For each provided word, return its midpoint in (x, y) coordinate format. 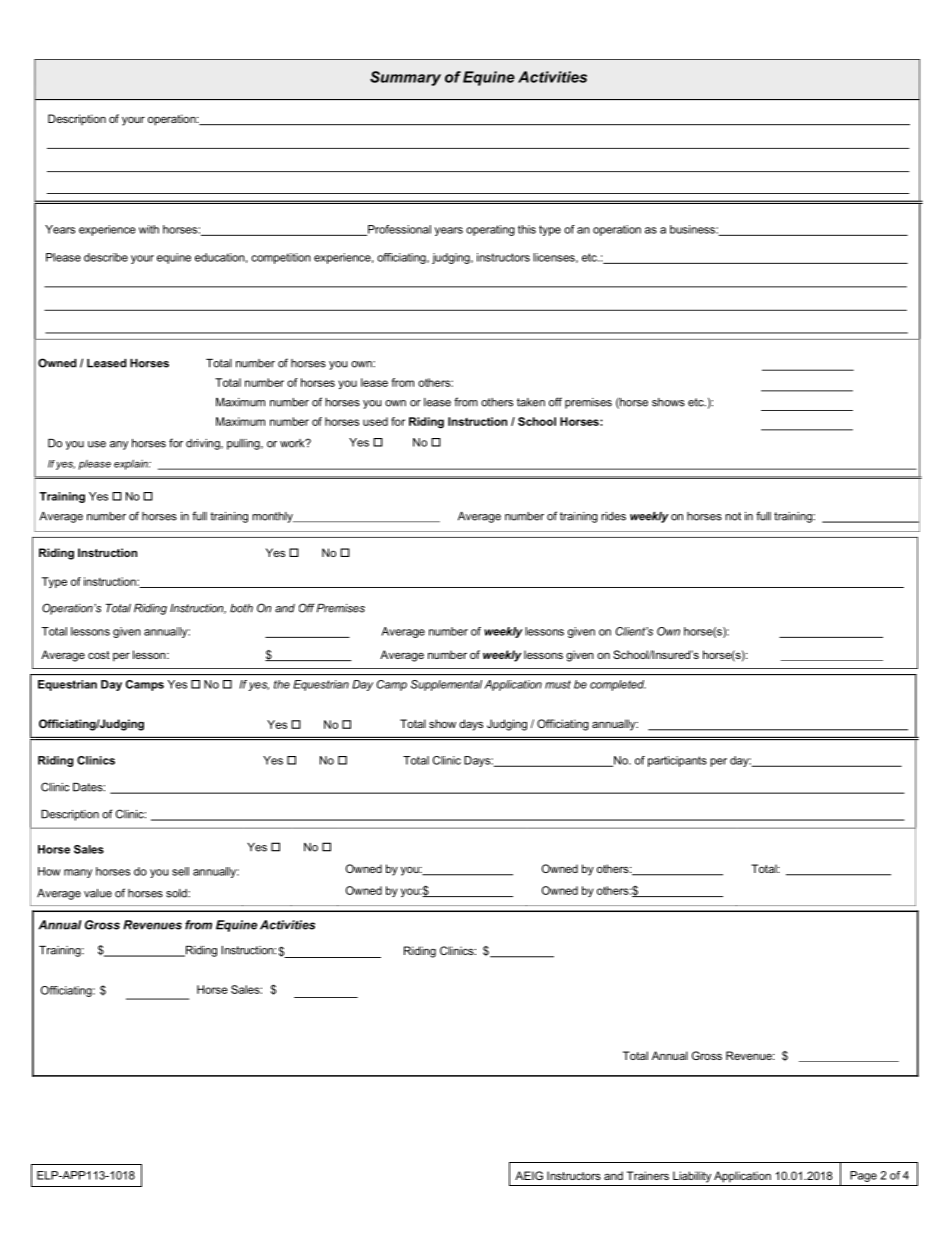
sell (180, 871)
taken (531, 402)
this (527, 229)
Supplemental (446, 685)
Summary (405, 78)
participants (677, 761)
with (149, 229)
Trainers (648, 1175)
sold (177, 893)
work (293, 443)
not (733, 516)
